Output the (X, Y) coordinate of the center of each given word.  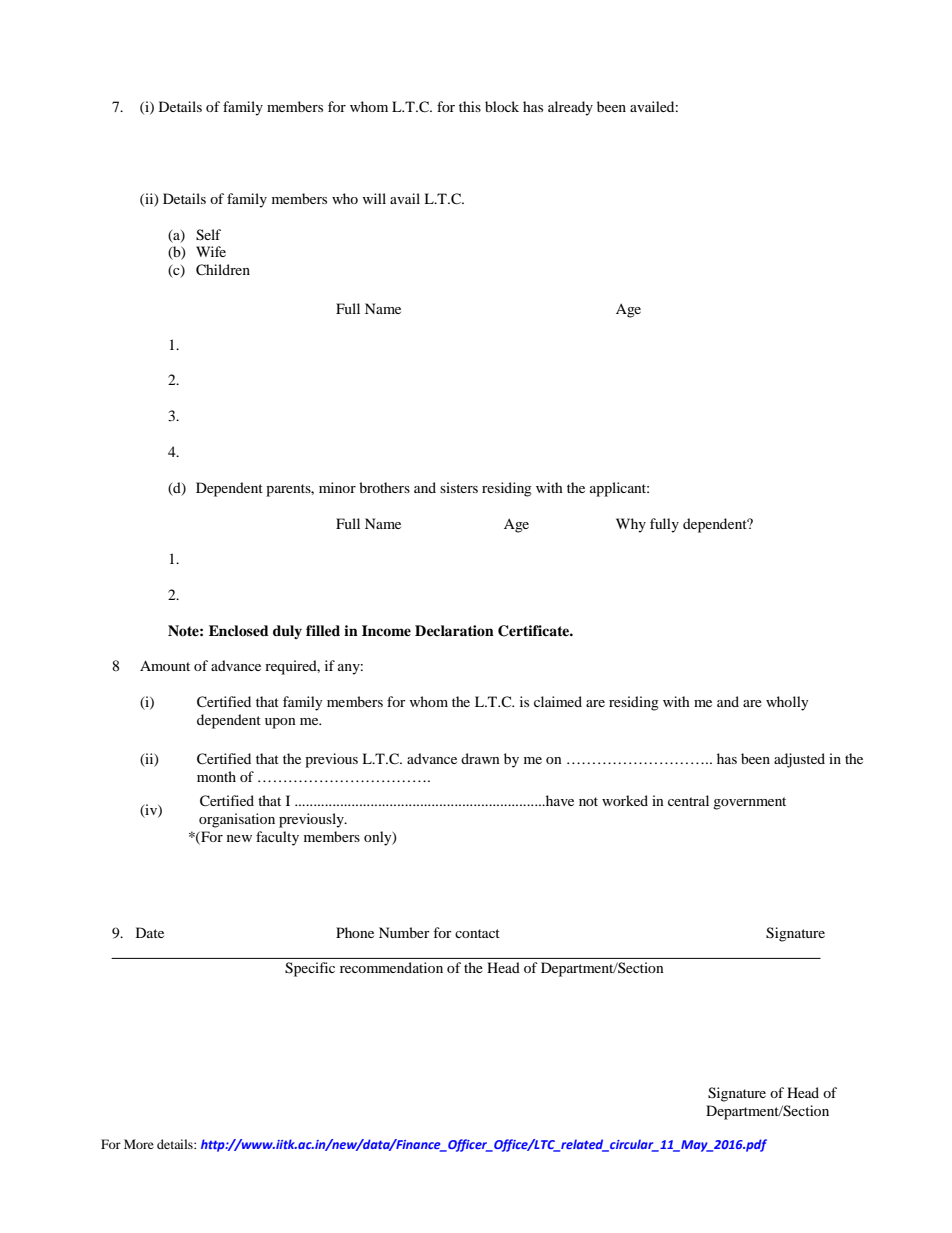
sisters (459, 487)
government (749, 803)
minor (337, 487)
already (570, 108)
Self (208, 235)
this (470, 106)
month (216, 776)
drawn (480, 758)
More (139, 1144)
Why (631, 525)
